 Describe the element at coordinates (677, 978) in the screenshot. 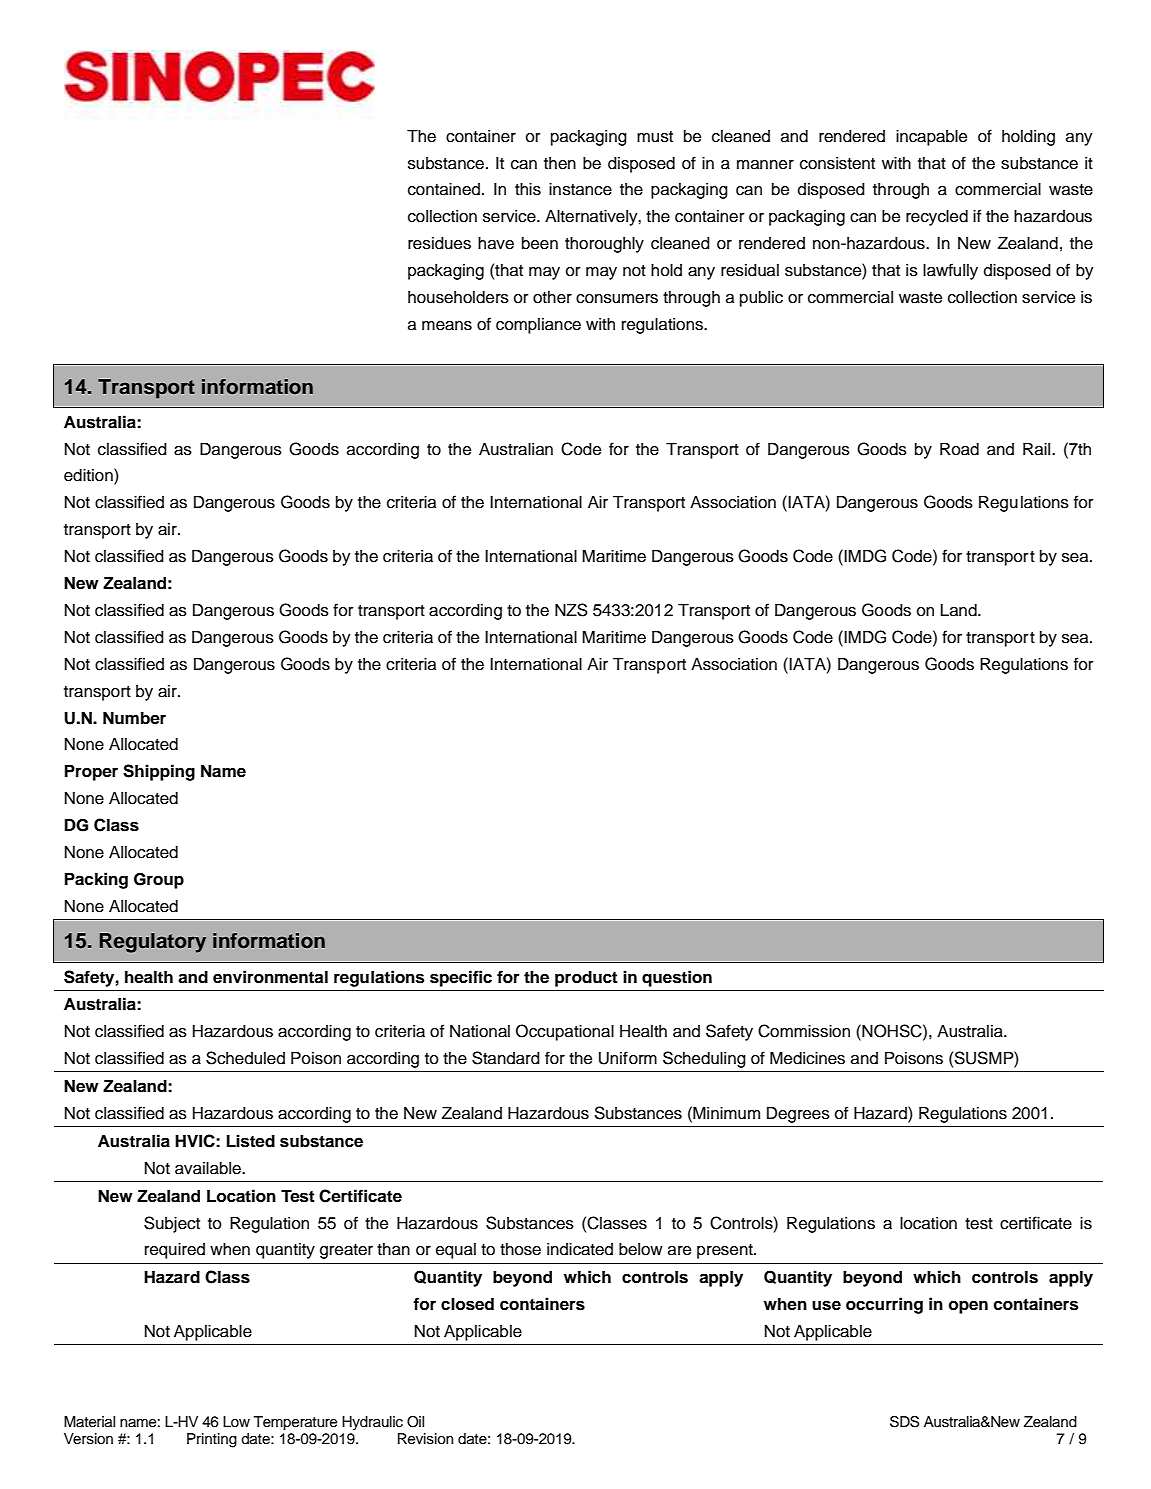

I see `question` at that location.
